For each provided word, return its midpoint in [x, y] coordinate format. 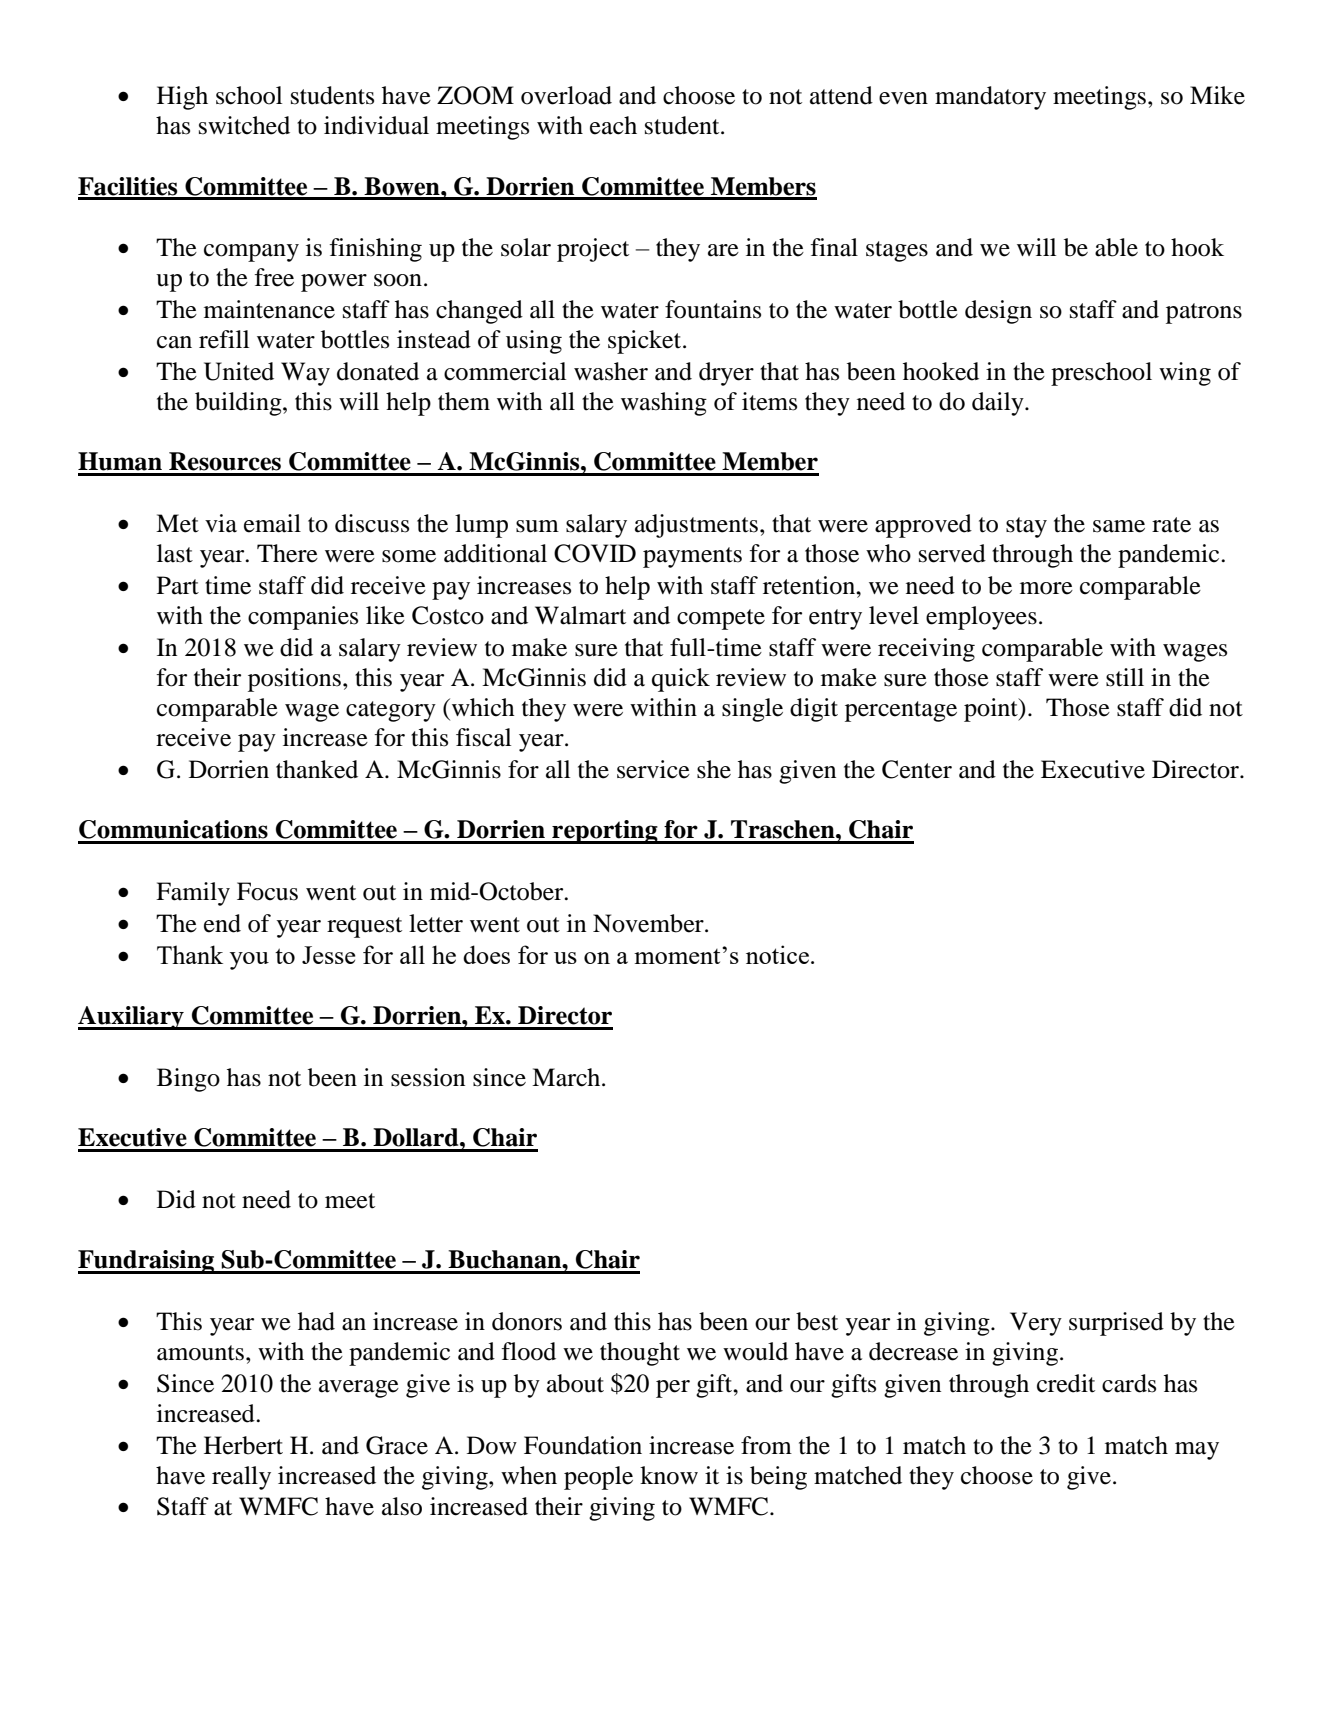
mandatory [990, 98]
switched [244, 125]
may [1197, 1451]
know [669, 1475]
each [613, 125]
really [241, 1478]
